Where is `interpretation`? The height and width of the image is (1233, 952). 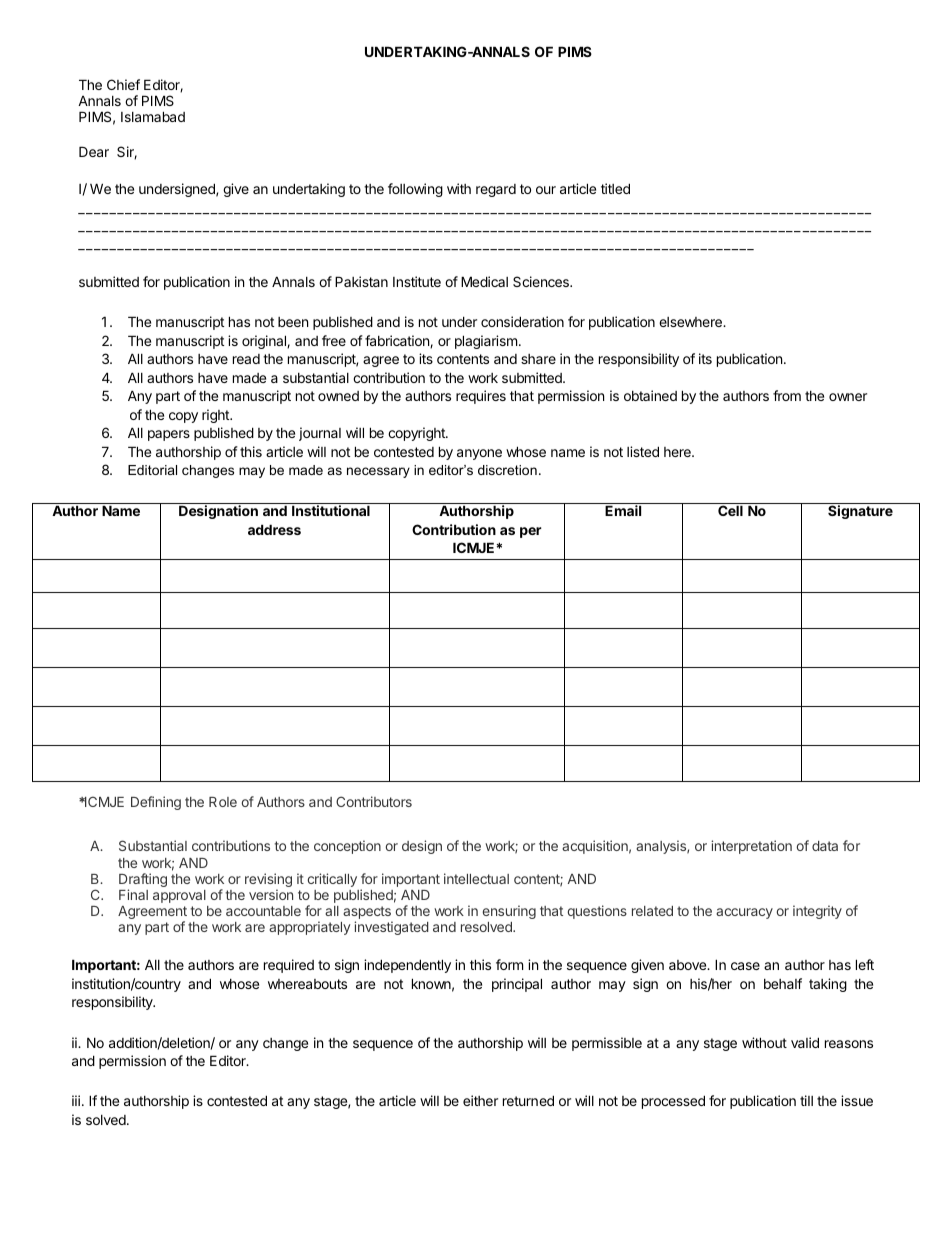 interpretation is located at coordinates (751, 847).
